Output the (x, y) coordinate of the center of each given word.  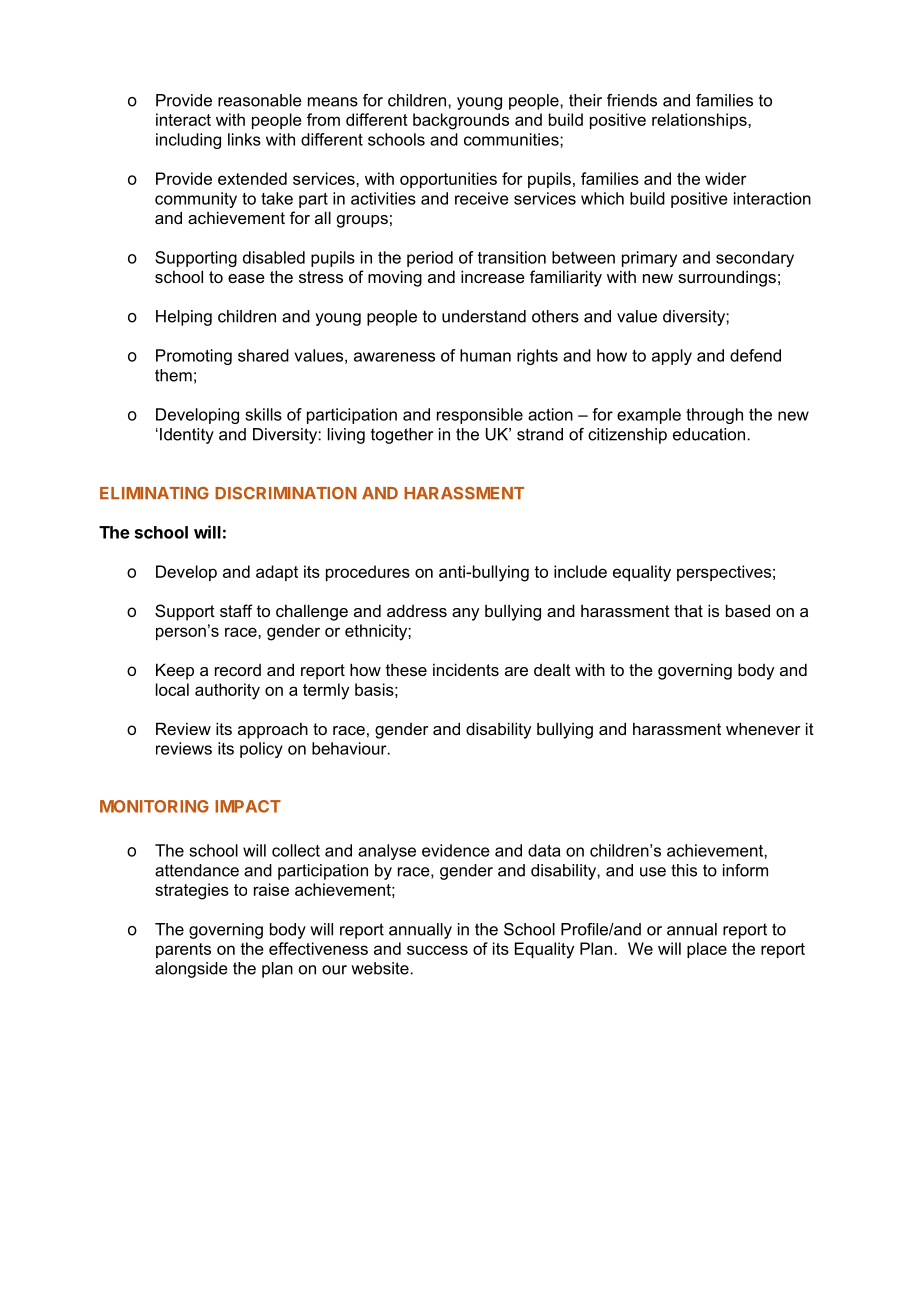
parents (183, 950)
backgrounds (461, 121)
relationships (700, 121)
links (244, 139)
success (437, 950)
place (707, 950)
